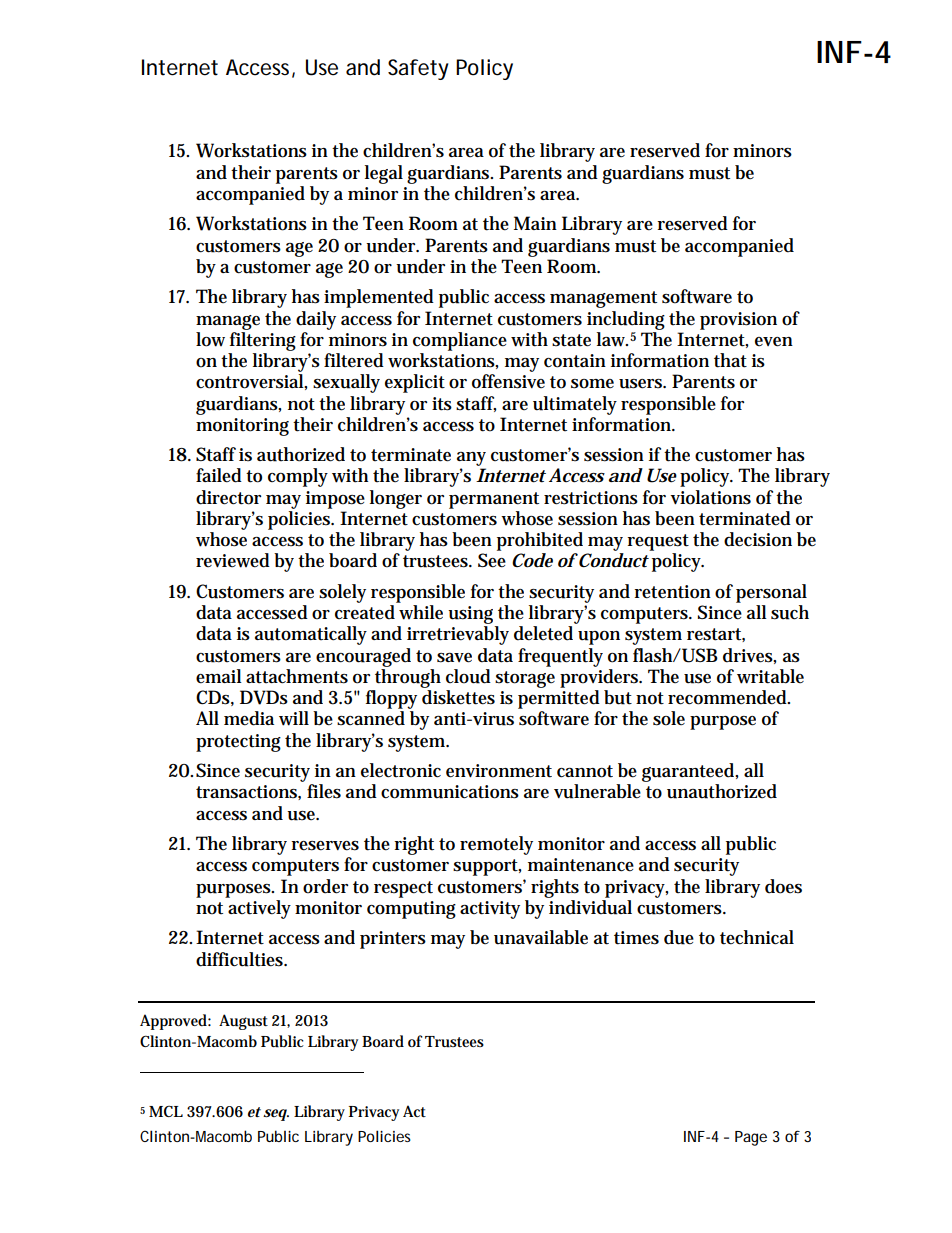 The height and width of the screenshot is (1233, 952). What do you see at coordinates (276, 1115) in the screenshot?
I see `seq` at bounding box center [276, 1115].
